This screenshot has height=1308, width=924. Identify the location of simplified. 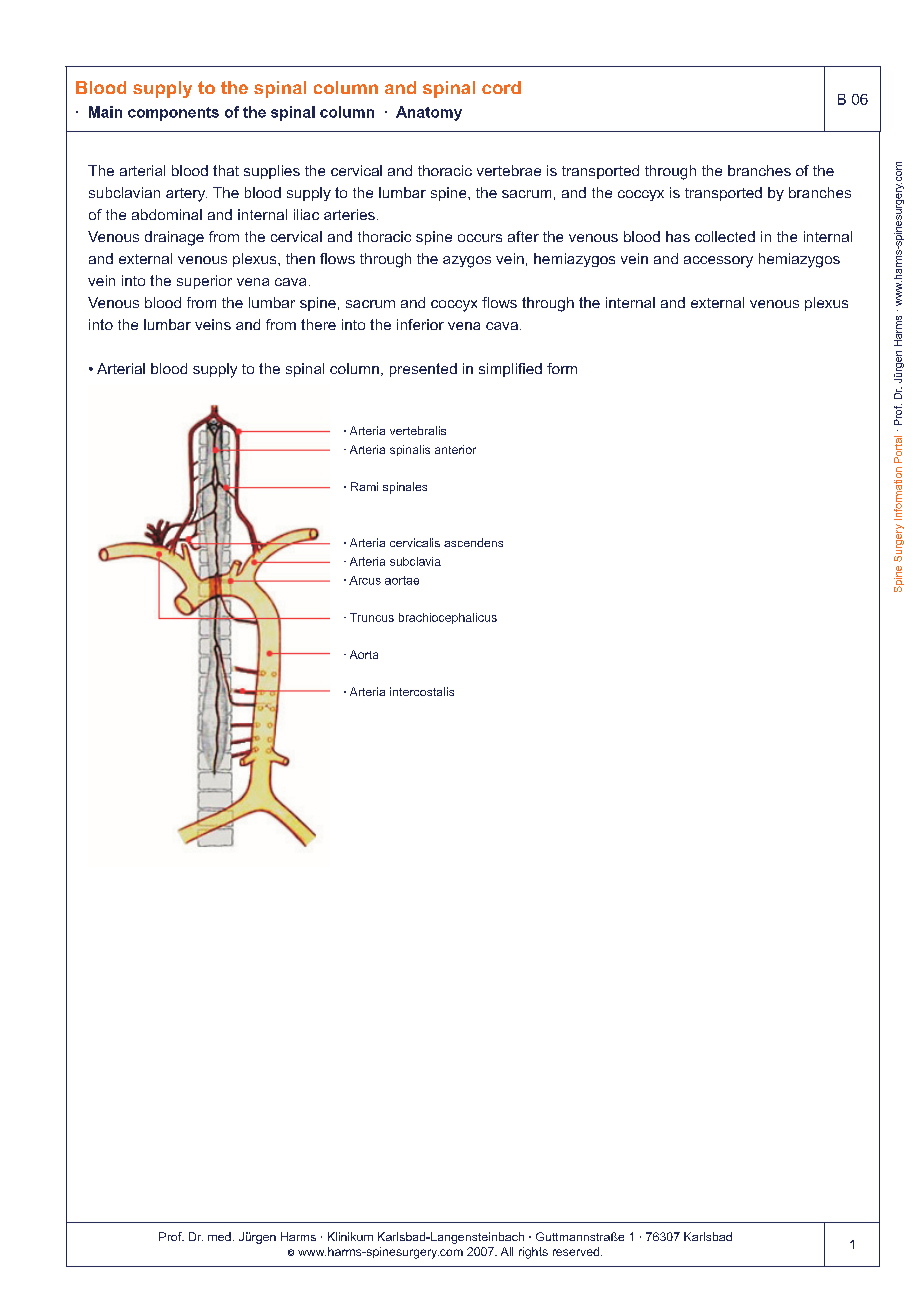
(510, 370).
